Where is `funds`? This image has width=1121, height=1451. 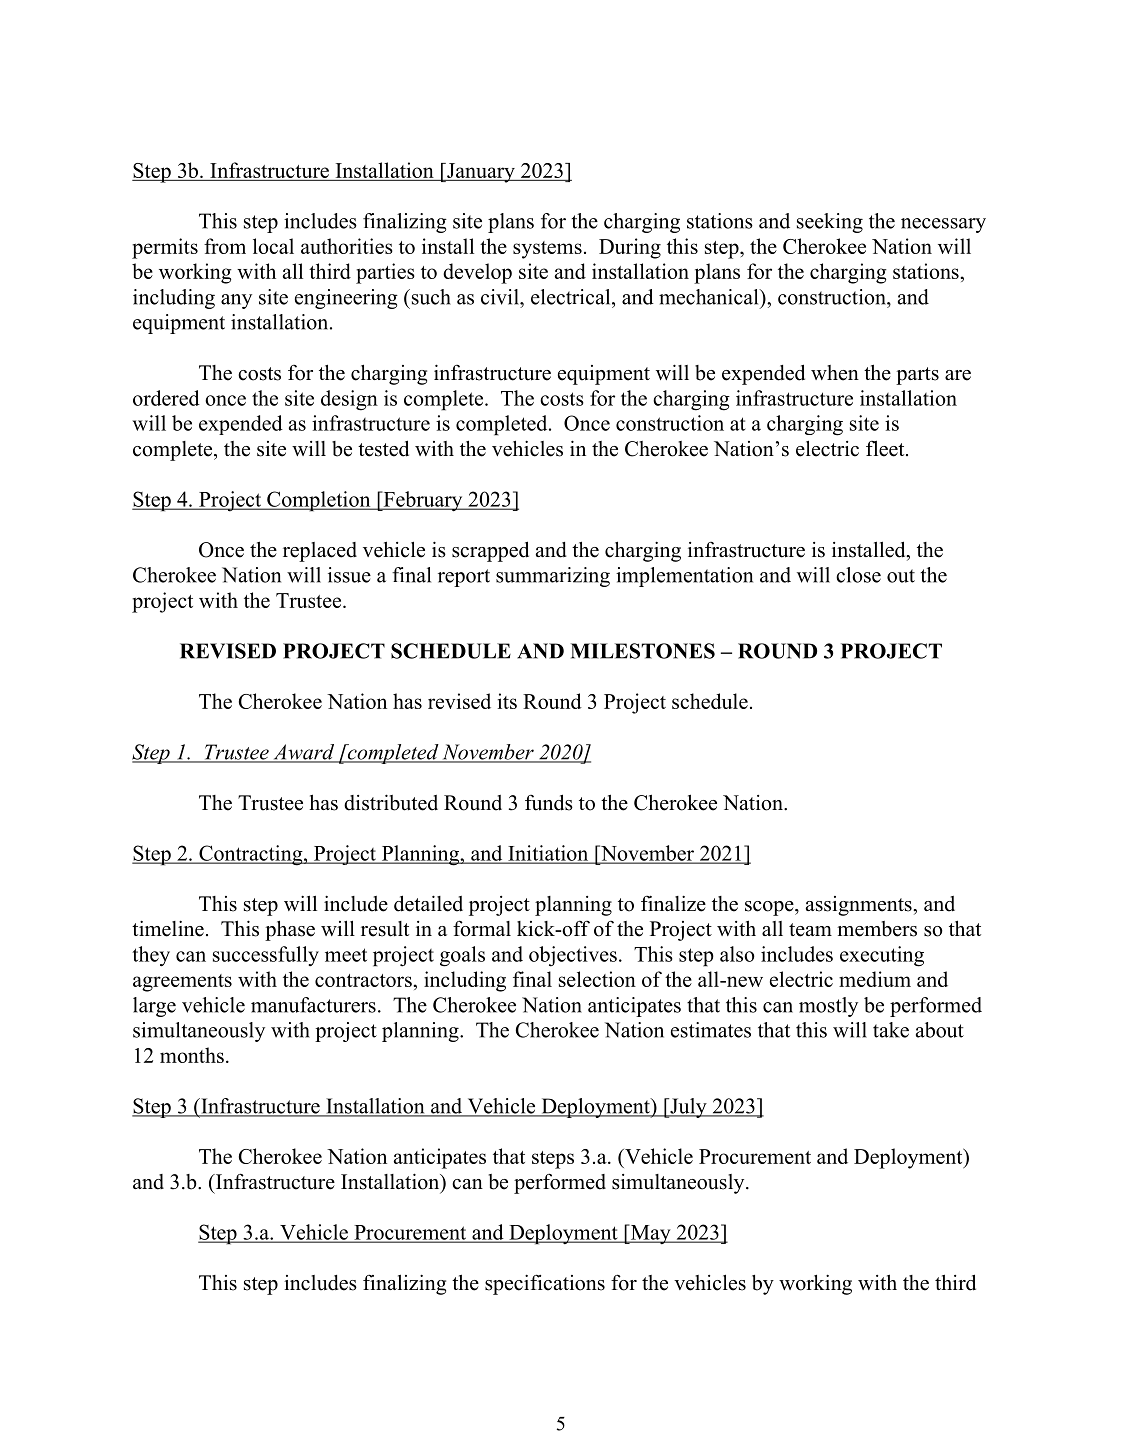 funds is located at coordinates (549, 802).
